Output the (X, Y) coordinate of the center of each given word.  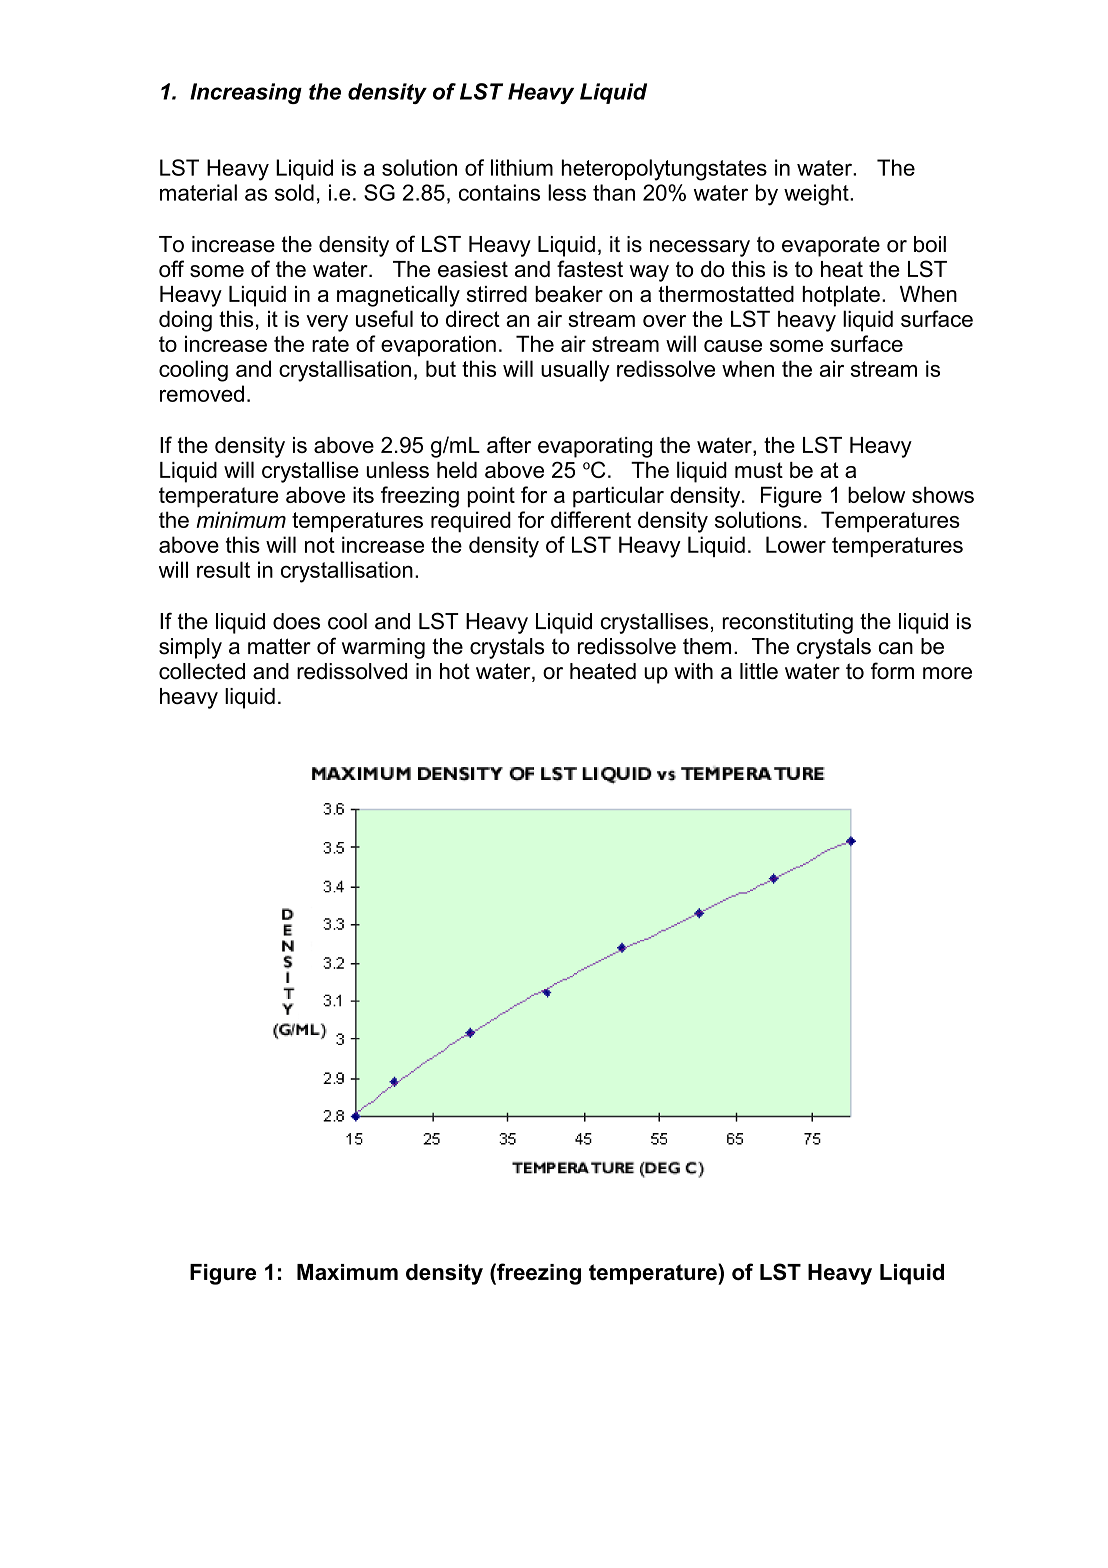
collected (202, 671)
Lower (796, 544)
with (693, 671)
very (327, 323)
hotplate (841, 296)
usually (575, 371)
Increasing (246, 93)
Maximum (347, 1272)
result (223, 569)
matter (279, 646)
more (947, 673)
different (591, 519)
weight (817, 195)
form (892, 671)
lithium (522, 167)
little (759, 671)
